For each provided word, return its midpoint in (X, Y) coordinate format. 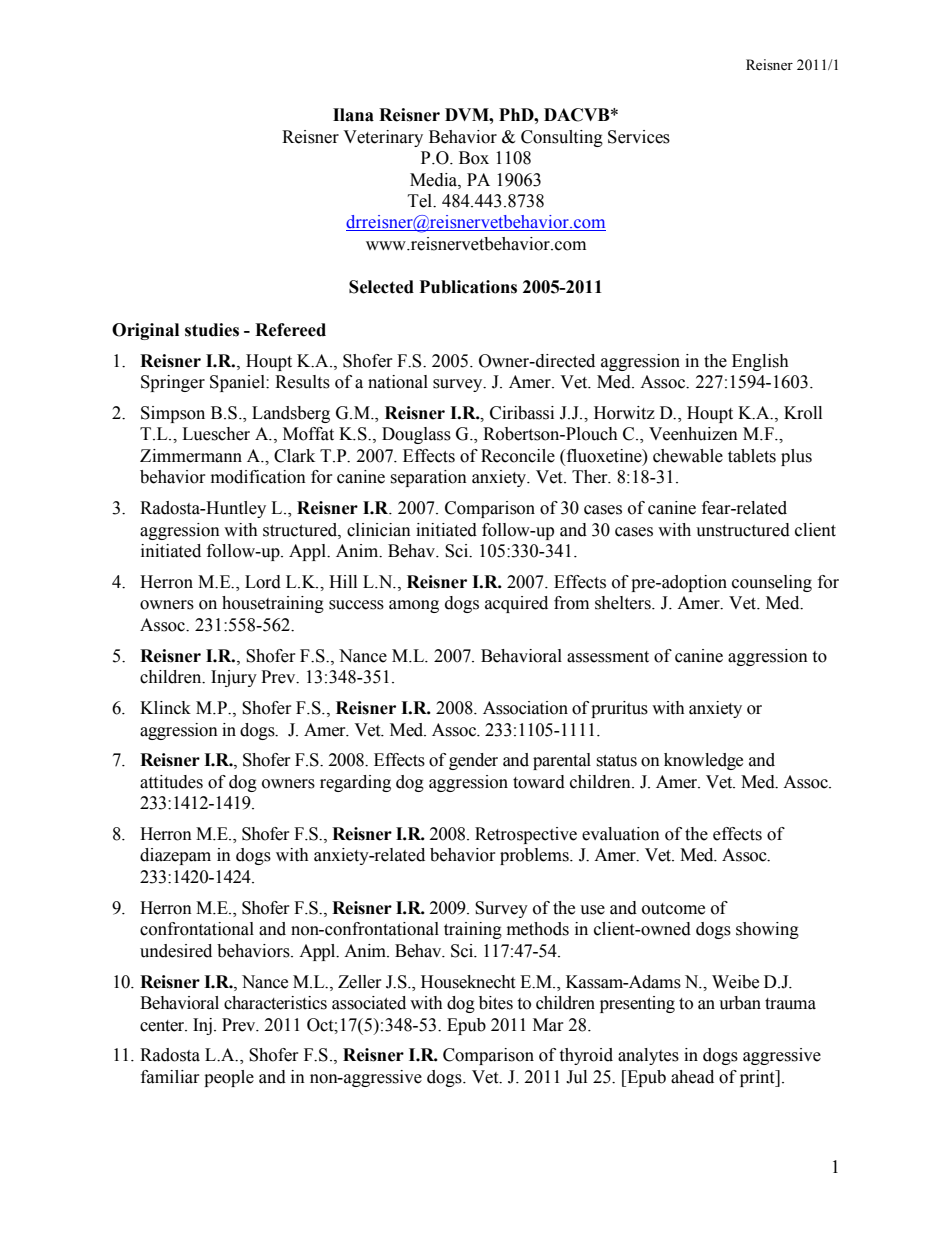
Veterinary (383, 138)
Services (639, 137)
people (229, 1078)
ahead (692, 1077)
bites (496, 1003)
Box (474, 158)
